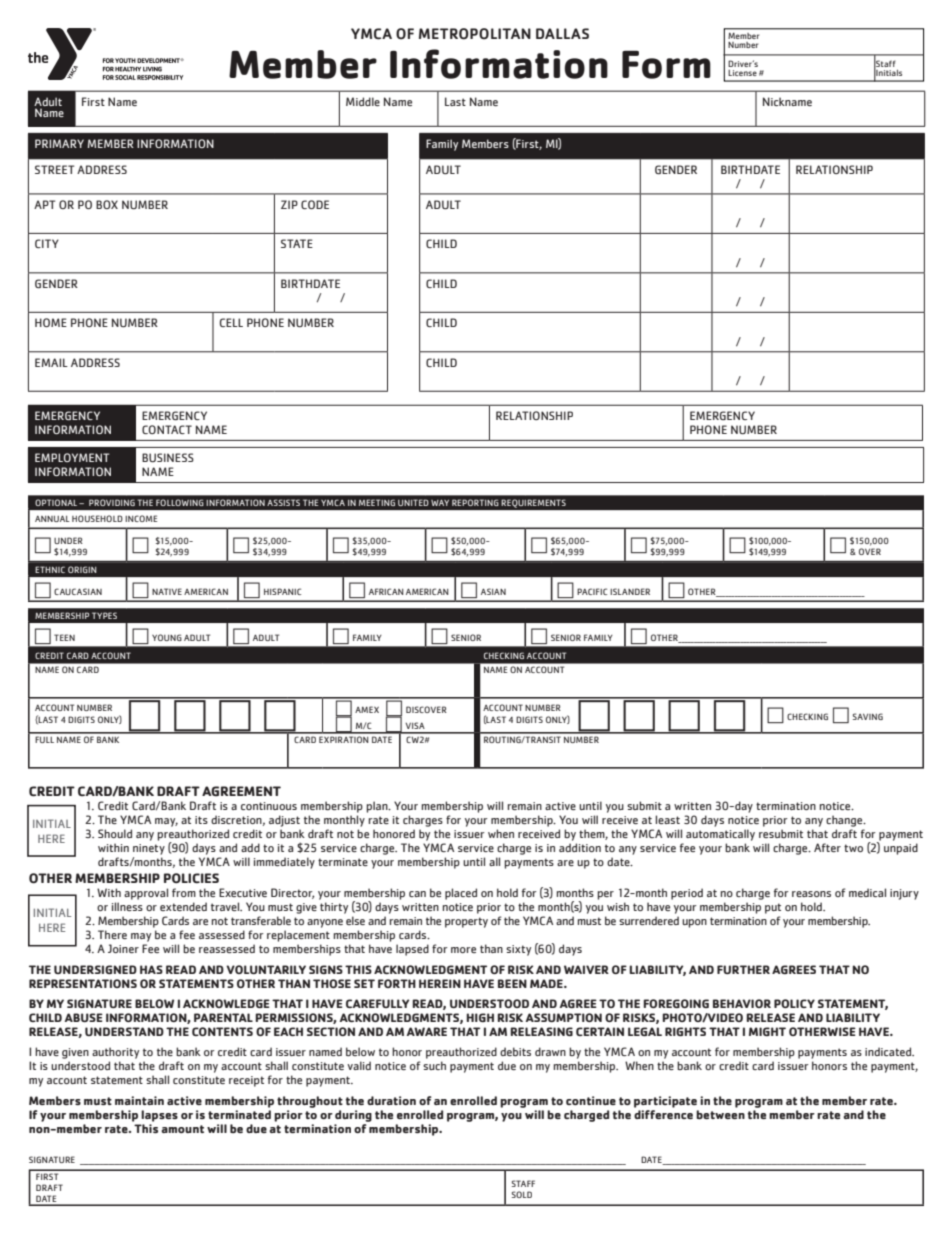 The height and width of the screenshot is (1233, 952). What do you see at coordinates (868, 716) in the screenshot?
I see `SAVING` at bounding box center [868, 716].
